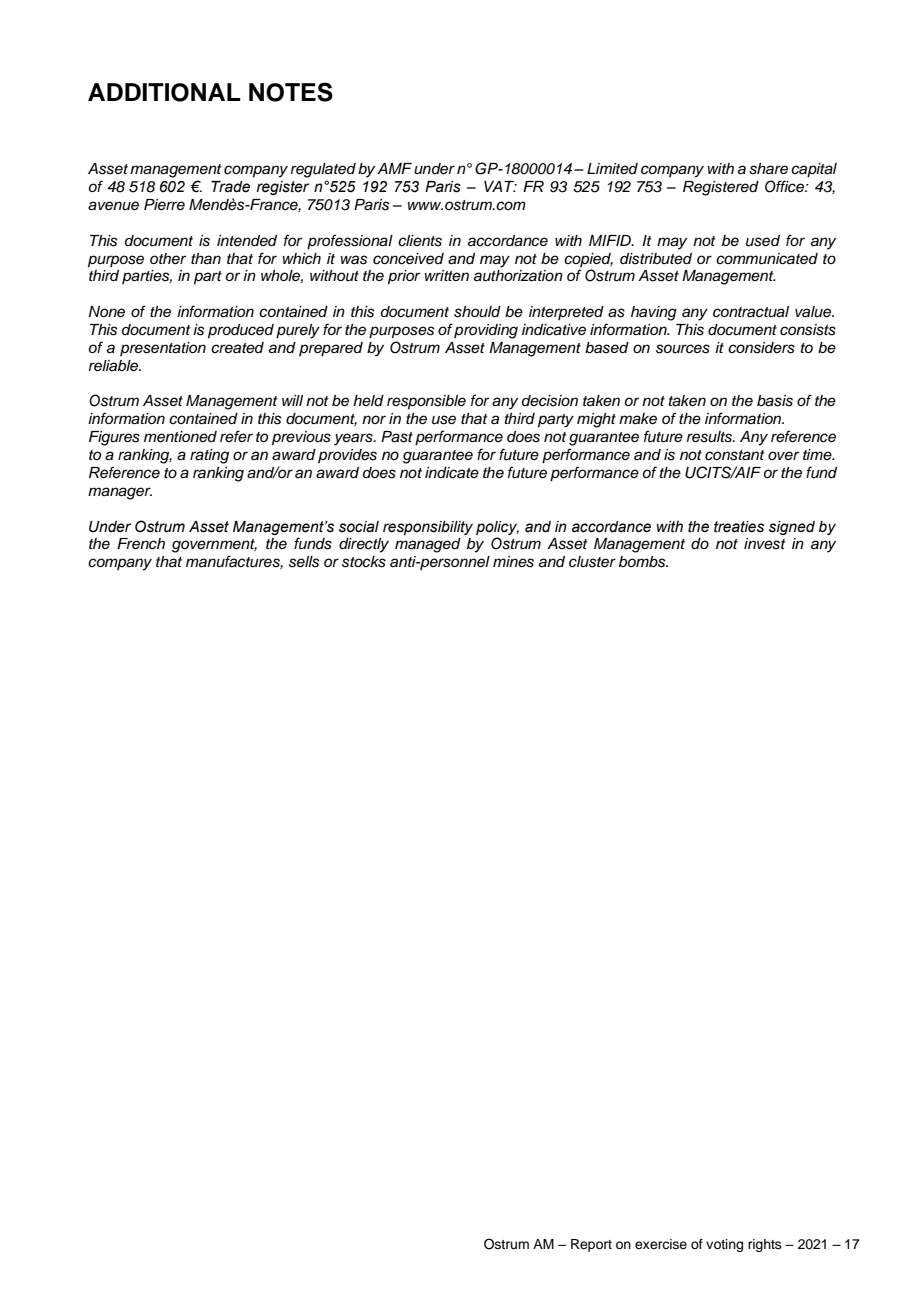 The image size is (924, 1308). Describe the element at coordinates (768, 169) in the screenshot. I see `share` at that location.
